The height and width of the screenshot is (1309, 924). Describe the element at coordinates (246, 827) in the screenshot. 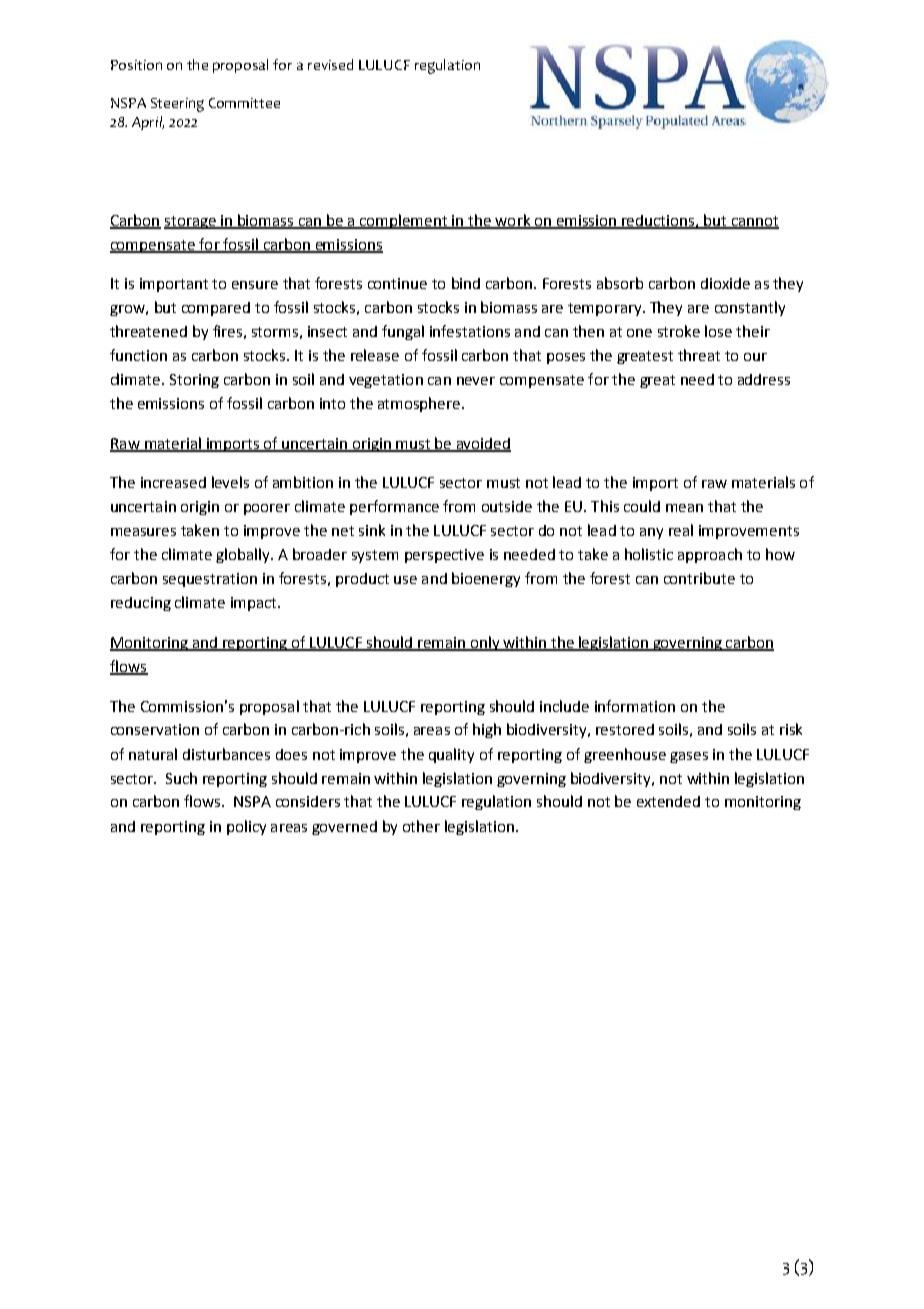

I see `policy` at that location.
